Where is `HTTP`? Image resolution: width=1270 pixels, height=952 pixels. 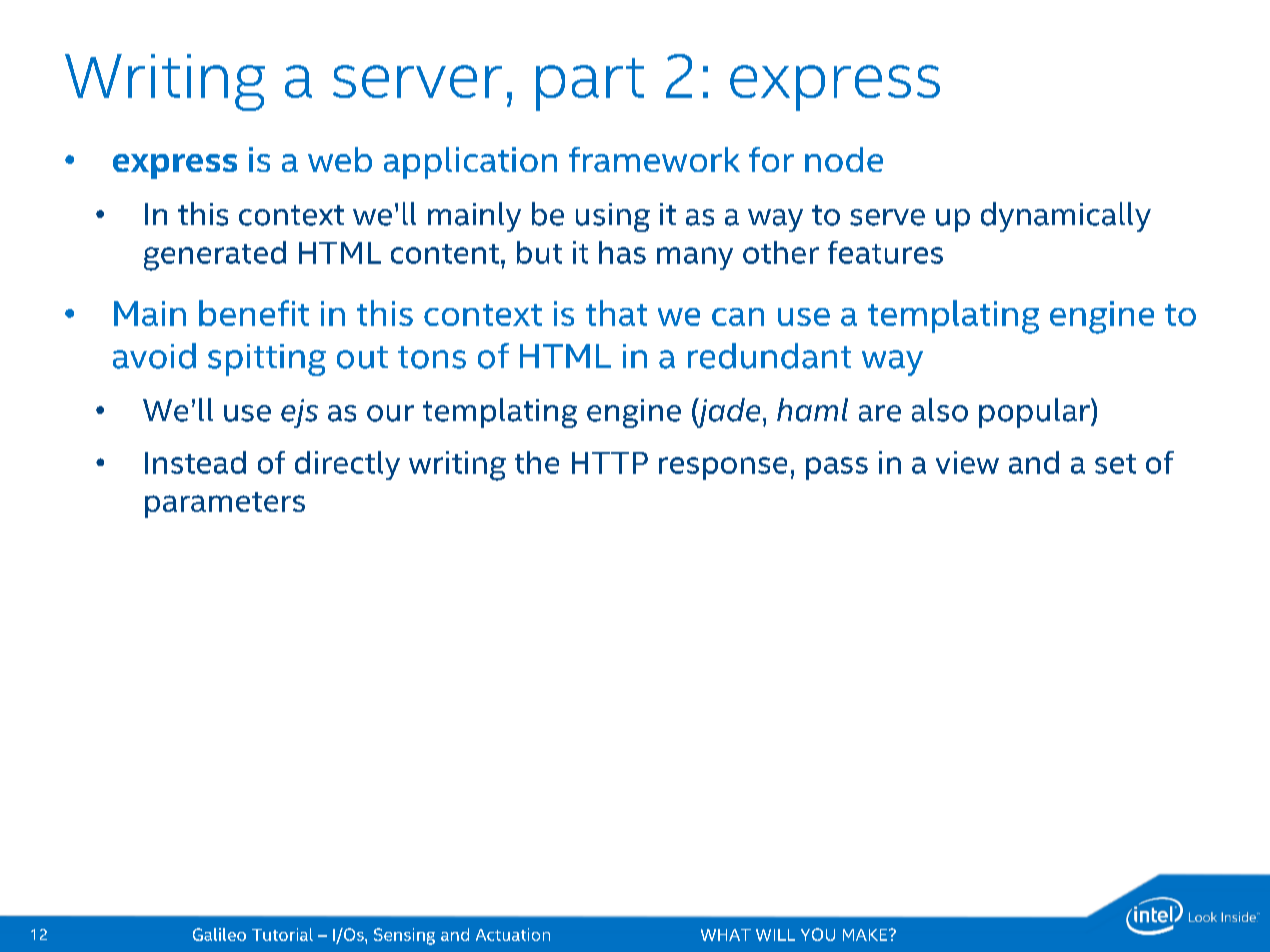 HTTP is located at coordinates (610, 463).
